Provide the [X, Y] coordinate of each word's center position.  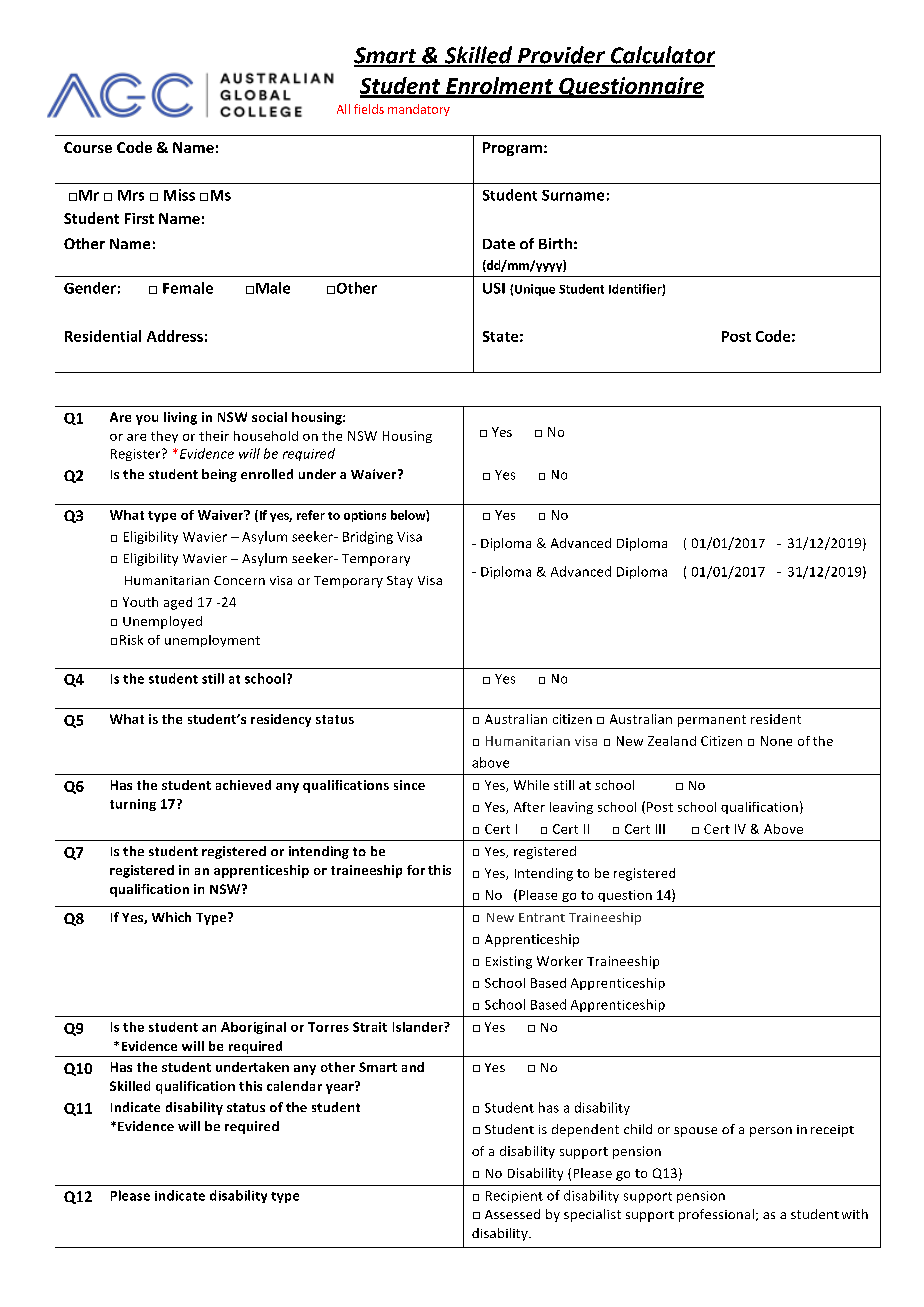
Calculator [661, 56]
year [341, 1087]
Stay [400, 582]
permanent [712, 721]
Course [88, 147]
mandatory [419, 110]
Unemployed [162, 622]
